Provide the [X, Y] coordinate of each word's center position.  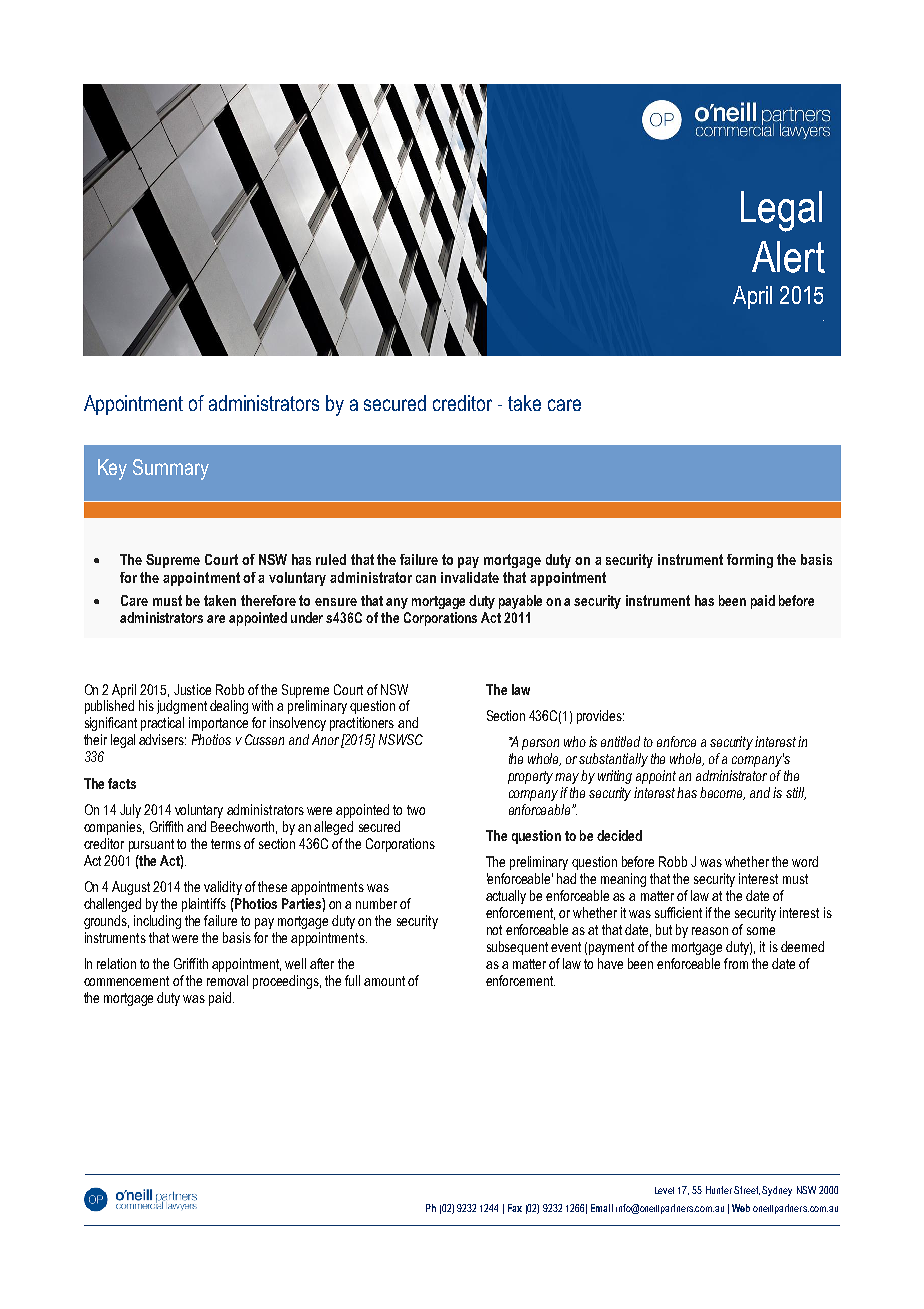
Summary [171, 469]
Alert [788, 257]
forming [750, 561]
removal [227, 980]
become [722, 793]
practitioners [362, 724]
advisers [162, 739]
